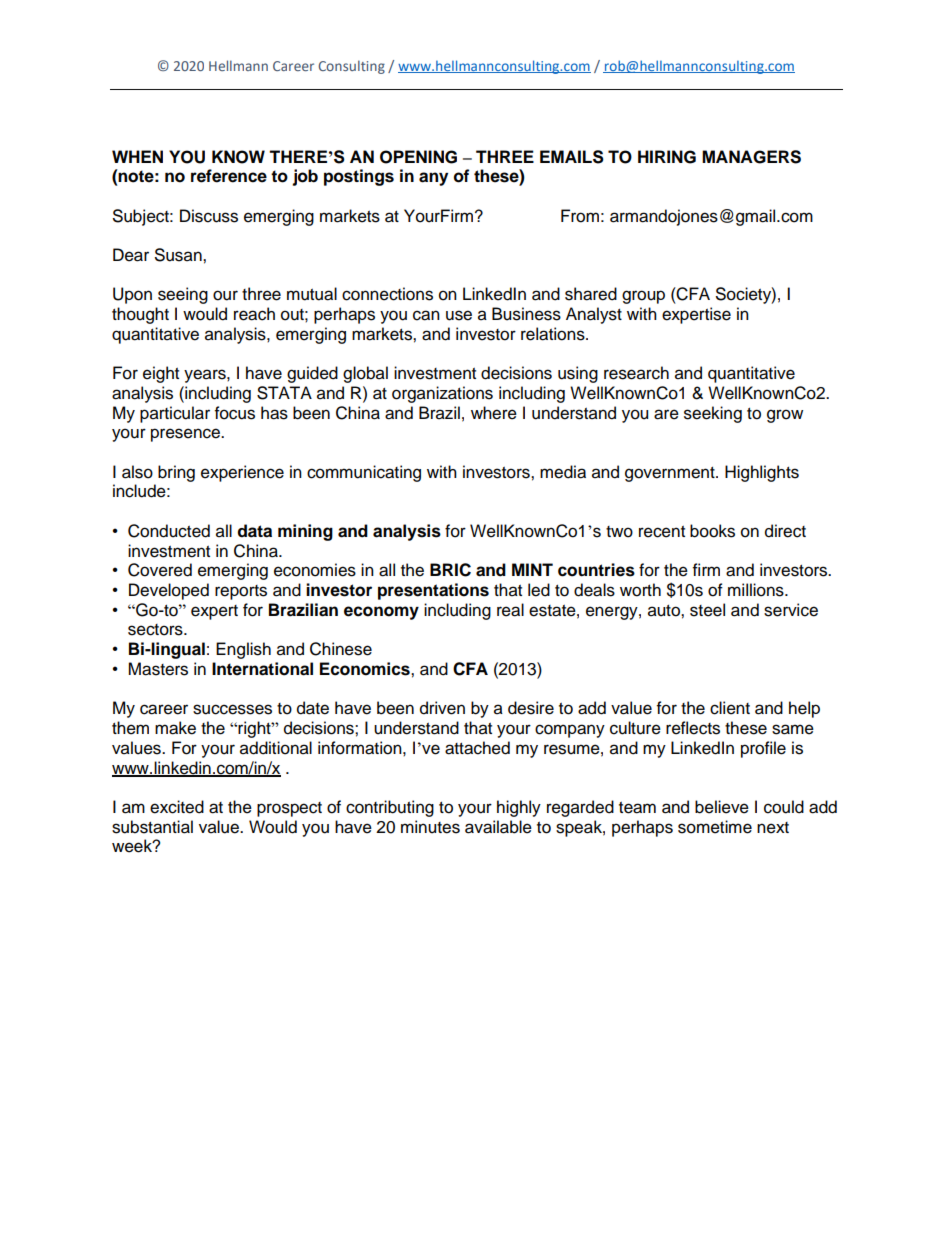 Image resolution: width=952 pixels, height=1233 pixels. What do you see at coordinates (418, 157) in the page?
I see `OPENING` at bounding box center [418, 157].
